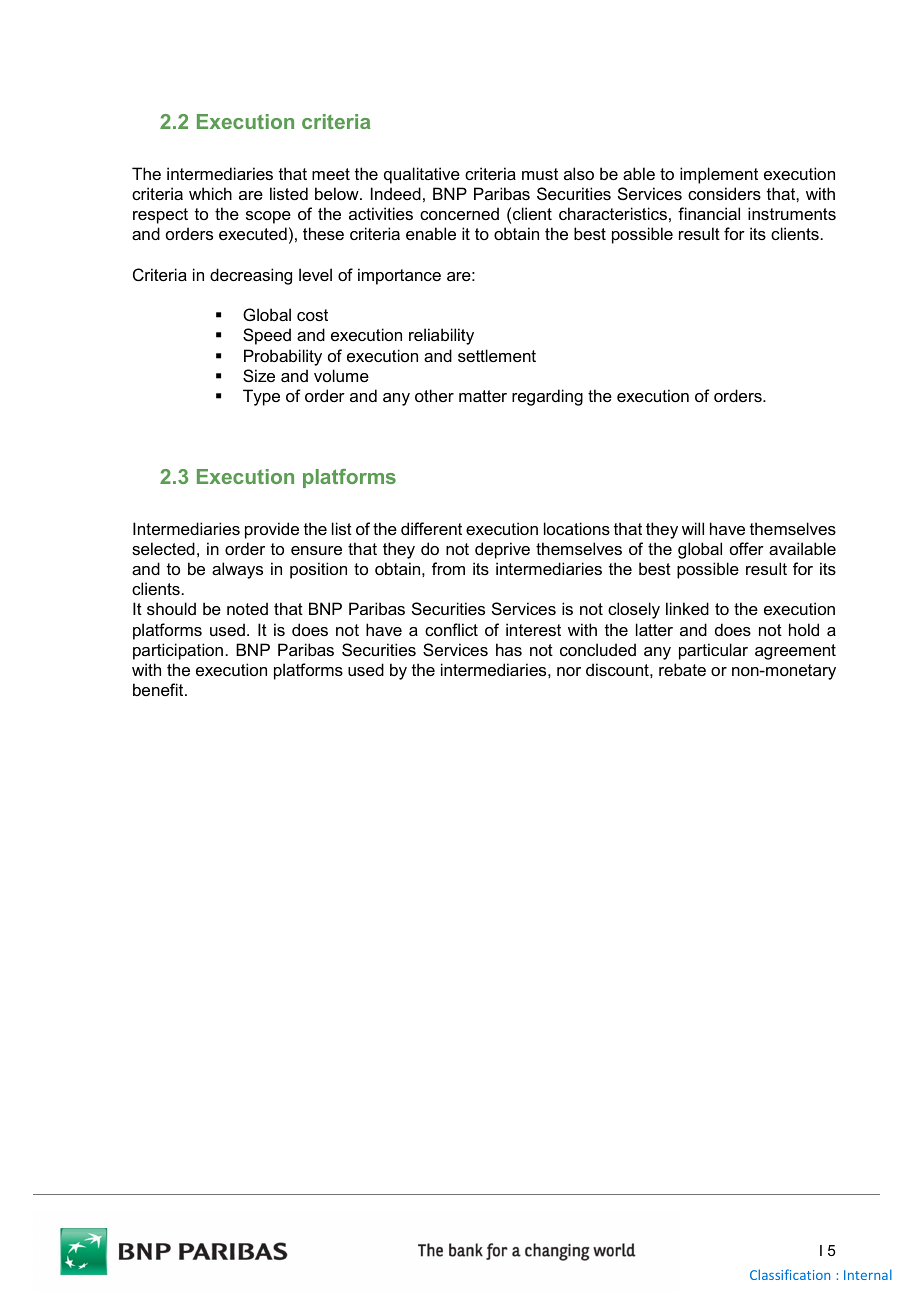  What do you see at coordinates (159, 689) in the page?
I see `benefit` at bounding box center [159, 689].
